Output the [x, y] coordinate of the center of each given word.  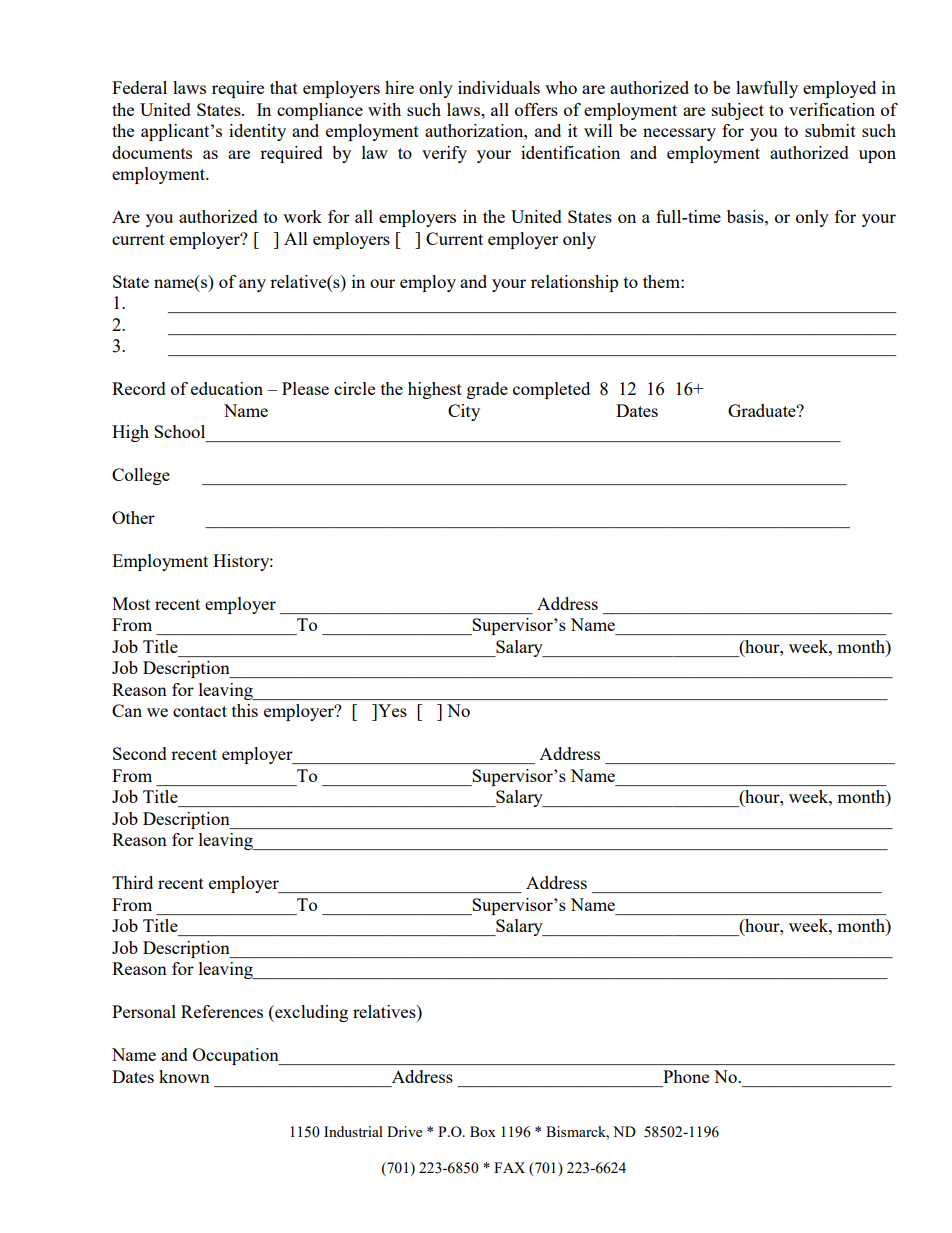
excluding [310, 1013]
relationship [574, 283]
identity [257, 132]
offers [536, 109]
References [222, 1011]
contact [200, 711]
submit [830, 130]
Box [483, 1131]
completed [551, 390]
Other [133, 517]
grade [487, 390]
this [245, 710]
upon [877, 156]
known [184, 1076]
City [464, 412]
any [252, 285]
